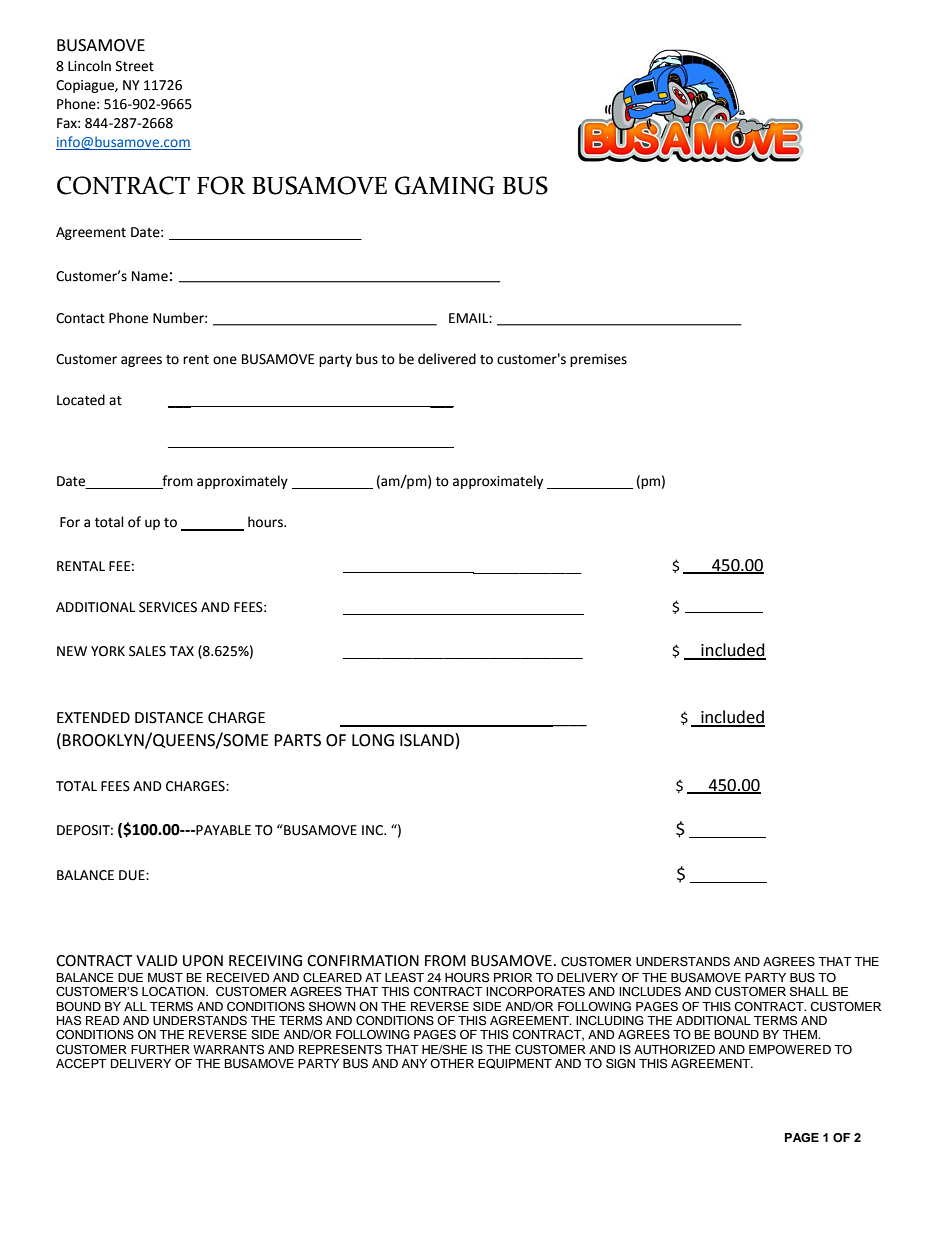 Image resolution: width=952 pixels, height=1233 pixels. Describe the element at coordinates (445, 185) in the screenshot. I see `GAMING` at that location.
